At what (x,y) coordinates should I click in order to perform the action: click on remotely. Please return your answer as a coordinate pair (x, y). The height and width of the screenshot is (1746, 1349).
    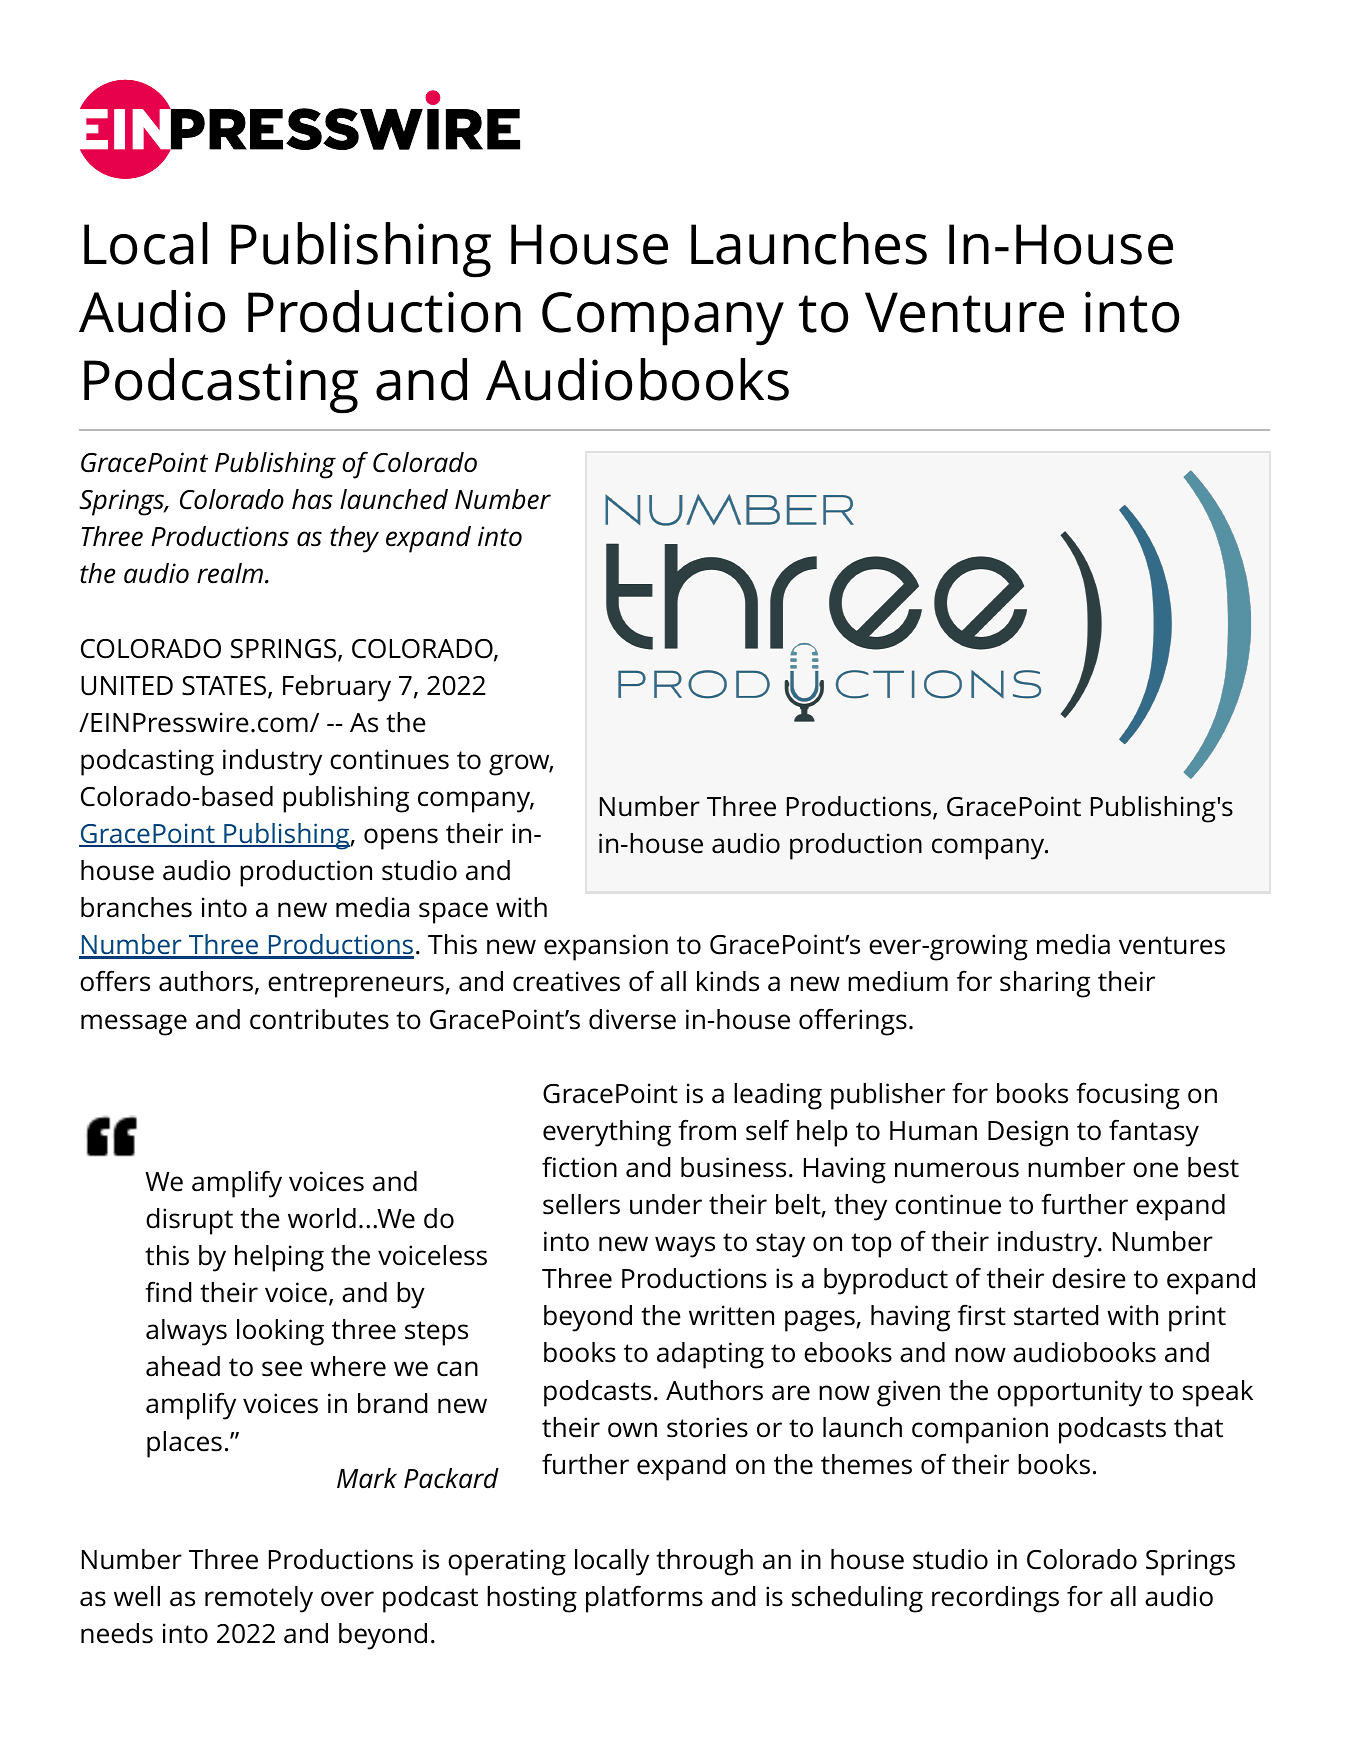
    Looking at the image, I should click on (259, 1599).
